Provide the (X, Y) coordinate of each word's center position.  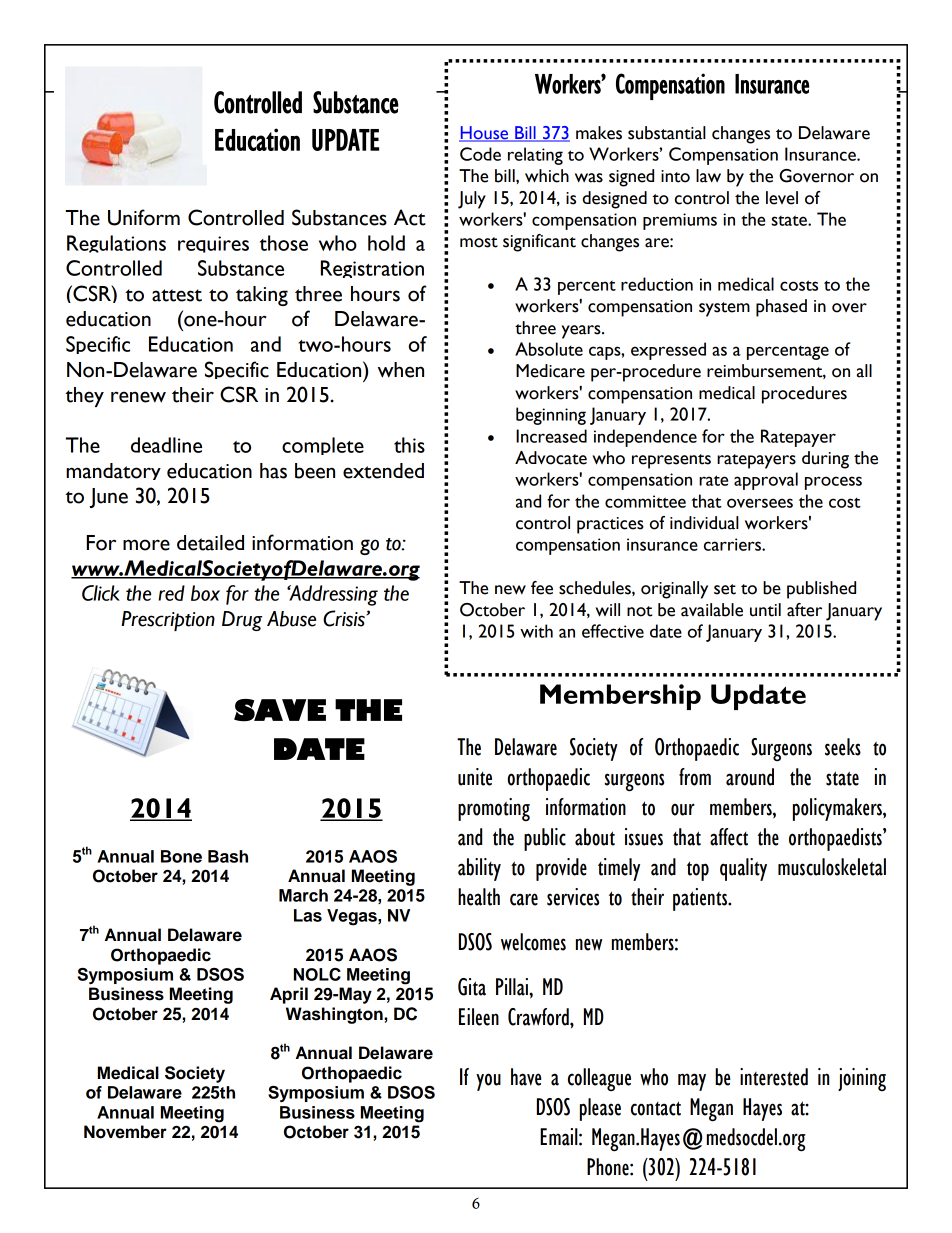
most (479, 242)
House (485, 133)
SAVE (280, 710)
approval (766, 481)
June (108, 498)
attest (177, 295)
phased (781, 308)
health (479, 897)
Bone (181, 856)
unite (475, 777)
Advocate (551, 458)
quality (743, 869)
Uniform (144, 217)
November (125, 1132)
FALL (720, 68)
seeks (843, 747)
